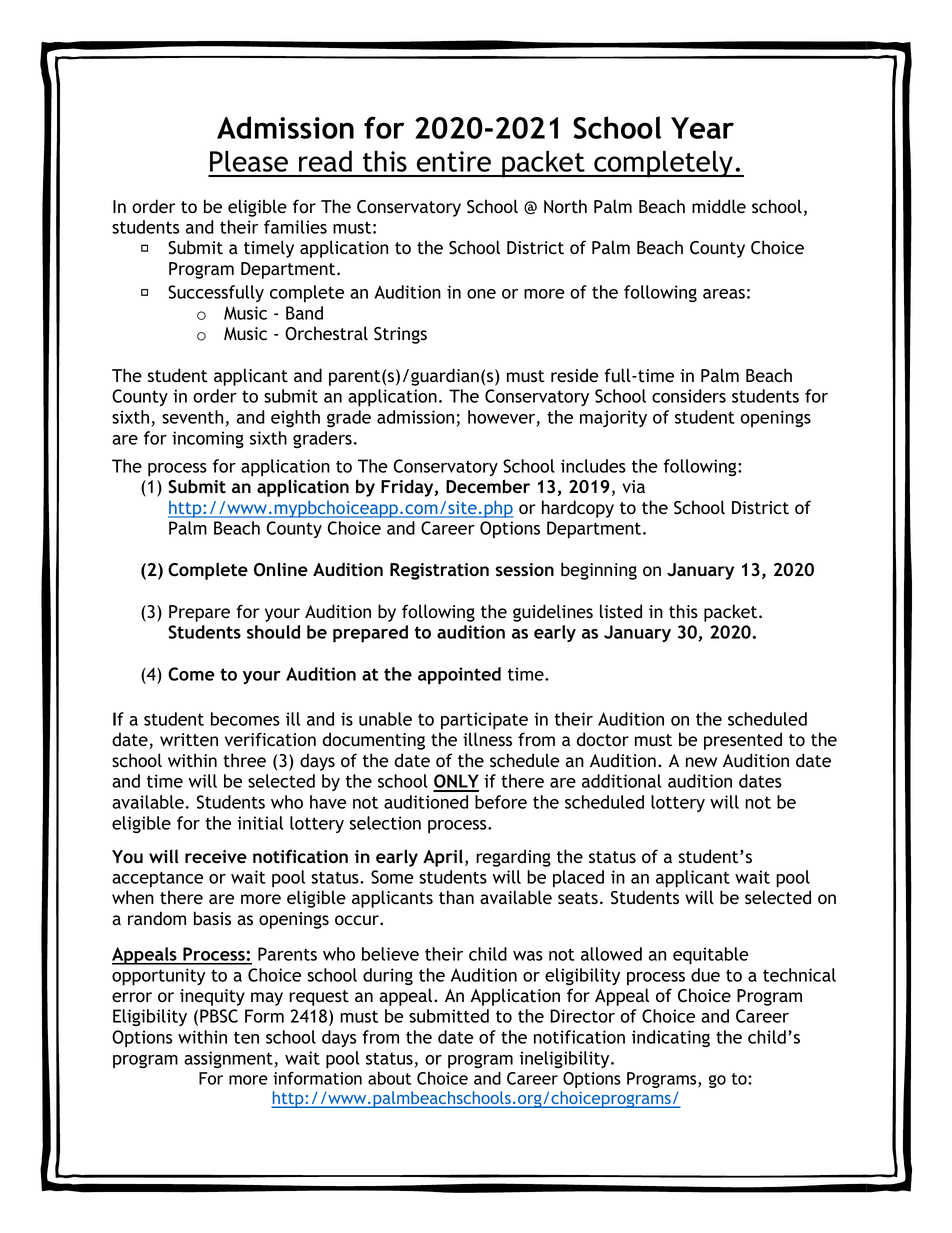  I want to click on assignment, so click(229, 1060).
